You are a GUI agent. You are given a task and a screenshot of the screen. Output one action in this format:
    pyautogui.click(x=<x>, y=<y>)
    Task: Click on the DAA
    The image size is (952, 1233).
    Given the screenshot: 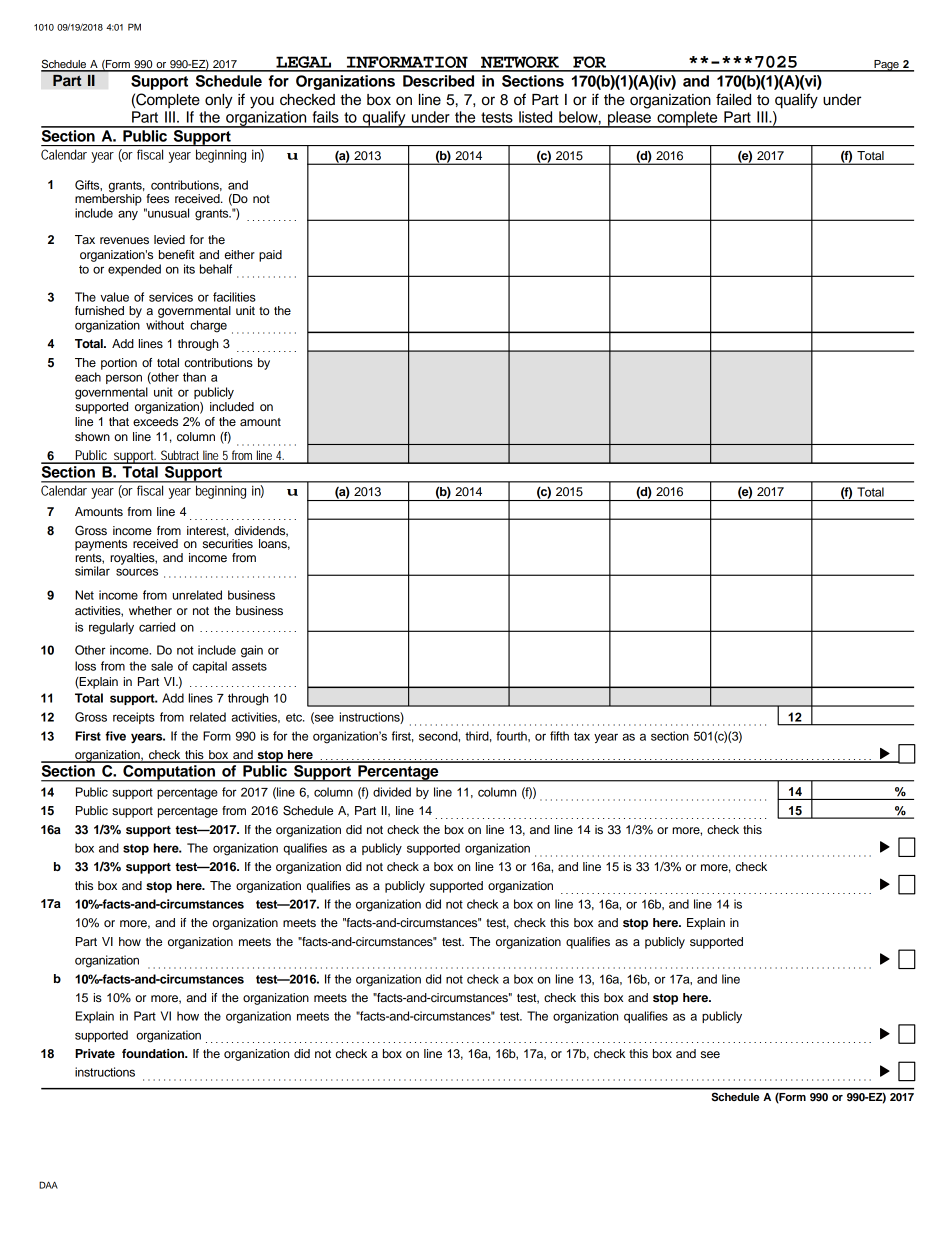 What is the action you would take?
    pyautogui.click(x=48, y=1185)
